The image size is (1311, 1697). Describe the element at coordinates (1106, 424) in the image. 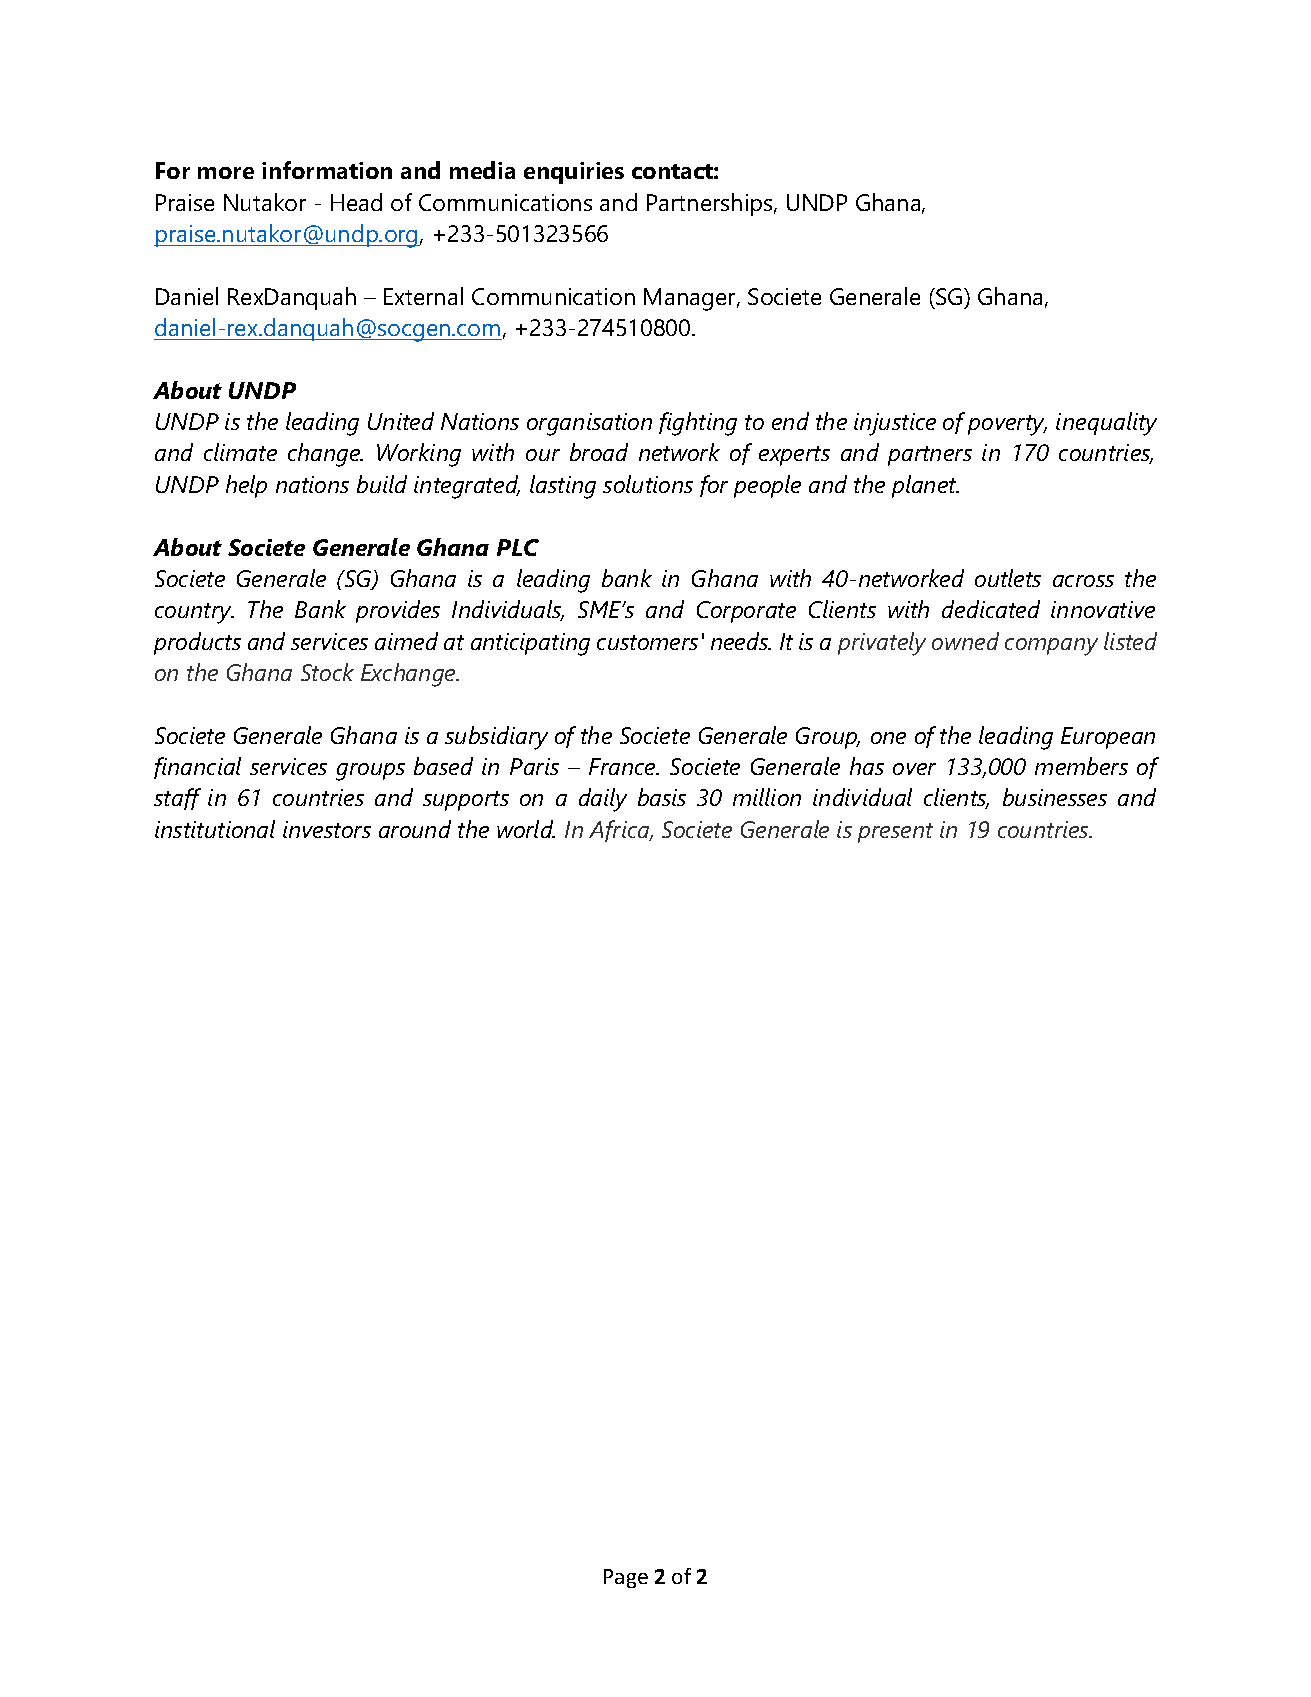

I see `inequality` at that location.
